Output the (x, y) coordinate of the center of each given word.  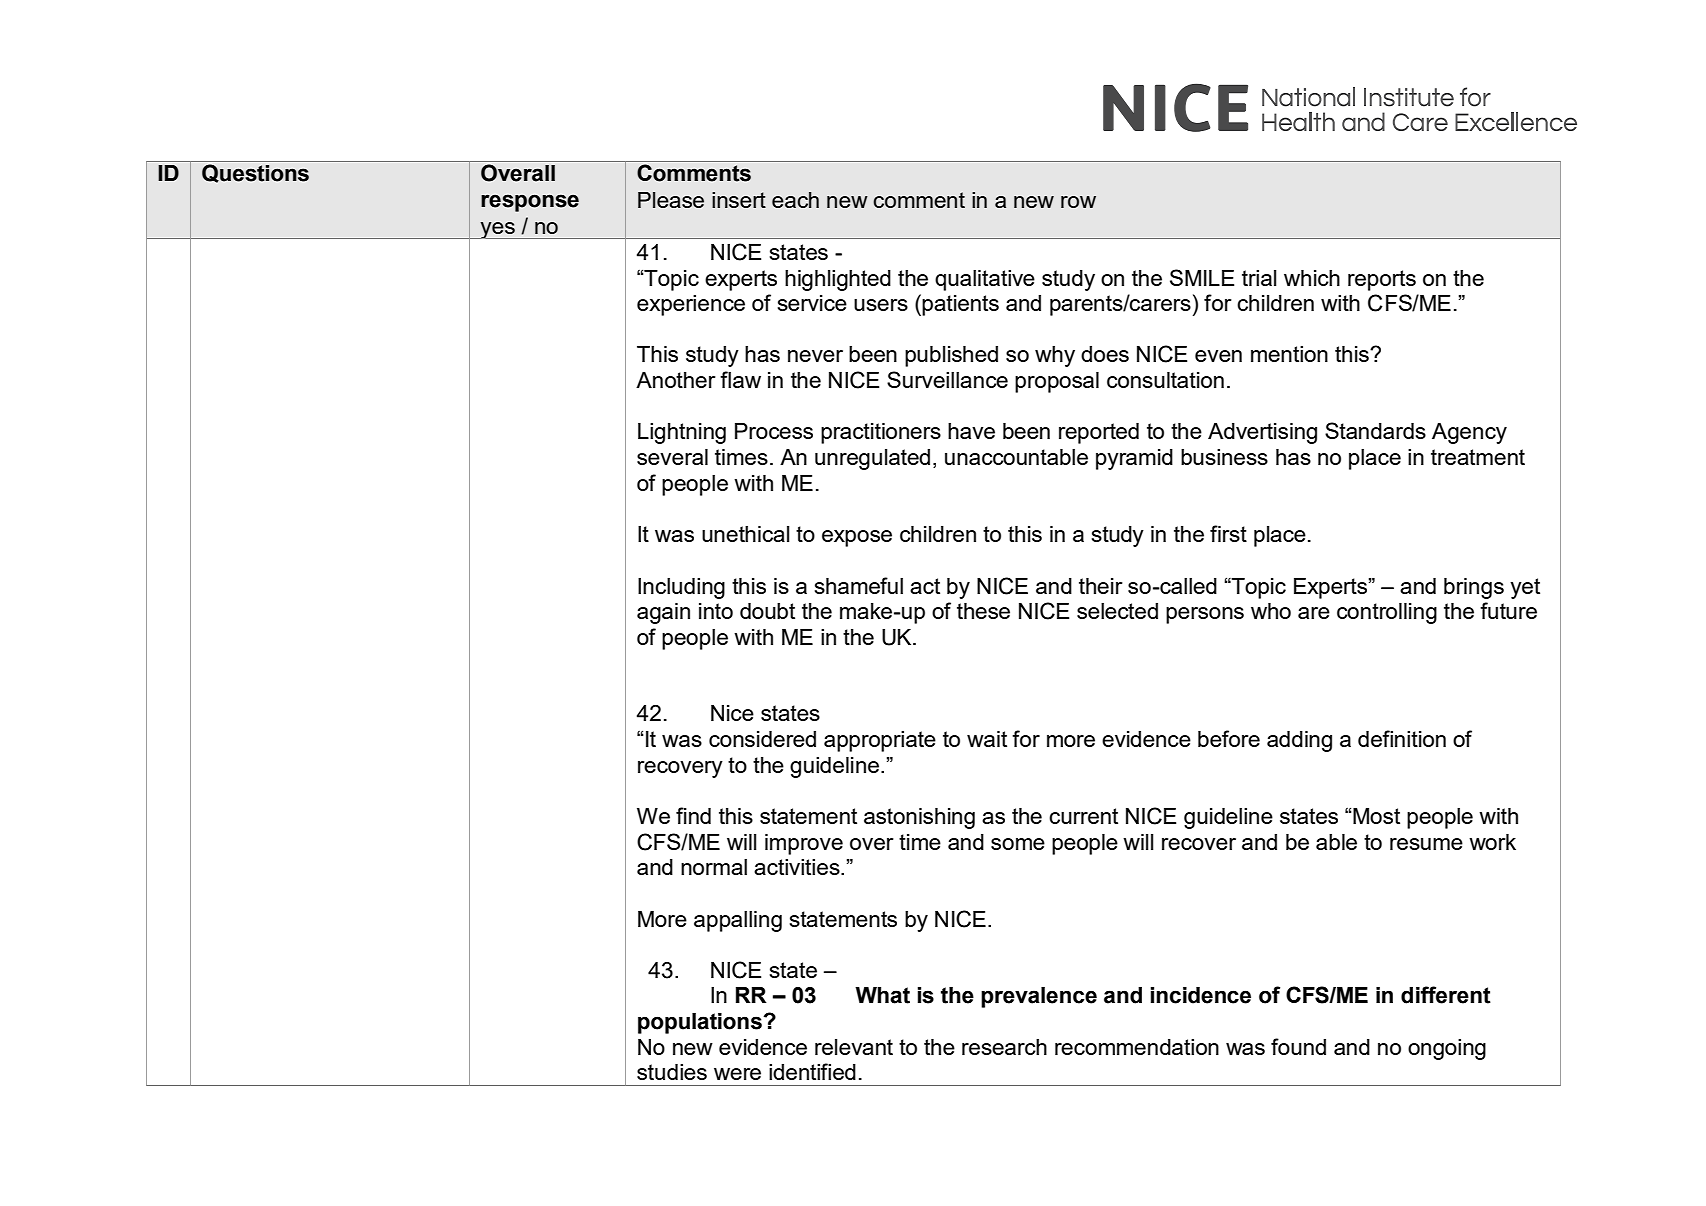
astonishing (919, 818)
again (663, 613)
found (1298, 1046)
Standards (1375, 430)
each (795, 200)
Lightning (682, 433)
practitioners (881, 433)
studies (672, 1072)
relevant (854, 1047)
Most (1375, 816)
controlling (1387, 613)
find (693, 815)
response (530, 203)
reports (1382, 280)
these (983, 611)
